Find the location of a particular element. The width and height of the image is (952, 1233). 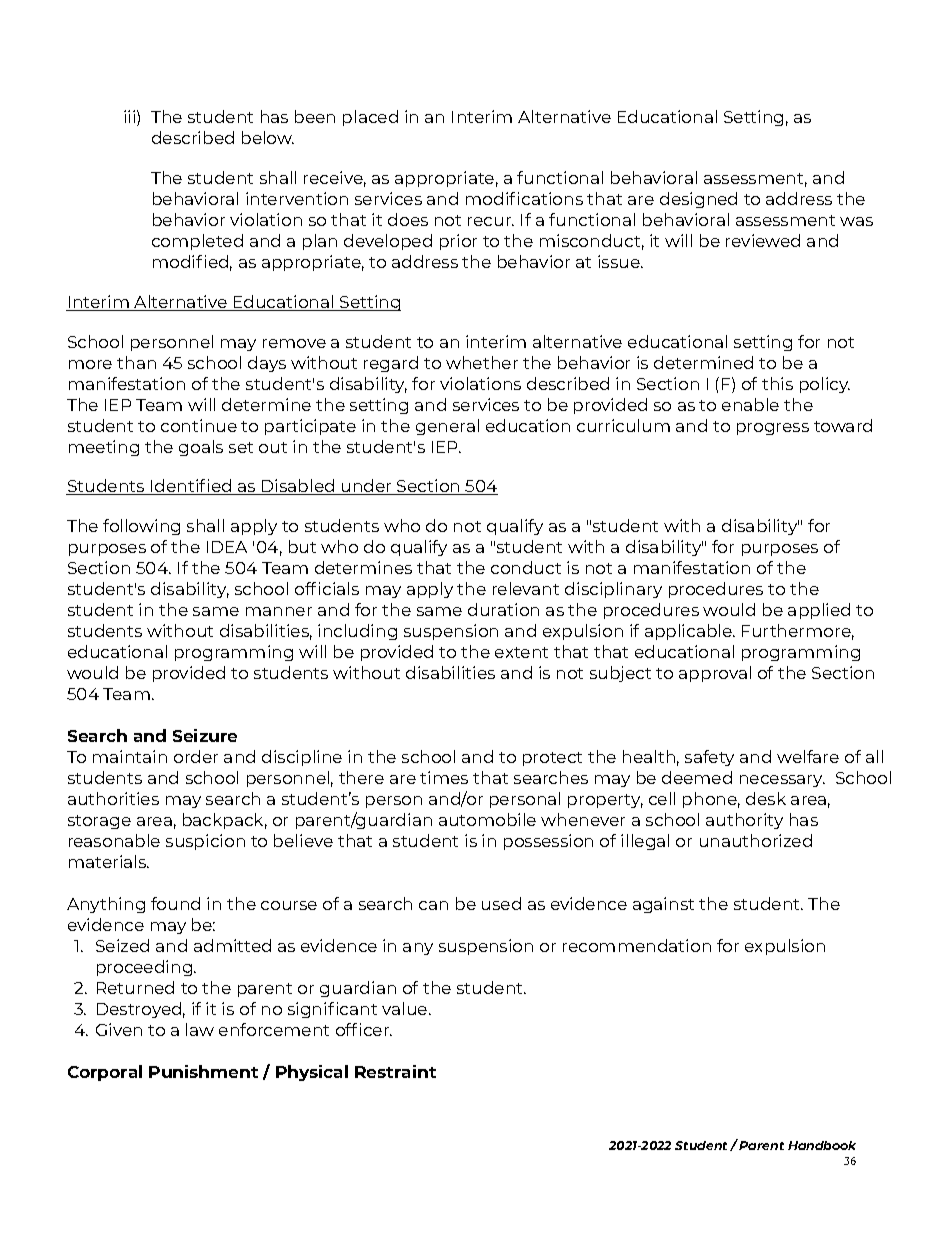

below is located at coordinates (268, 137).
